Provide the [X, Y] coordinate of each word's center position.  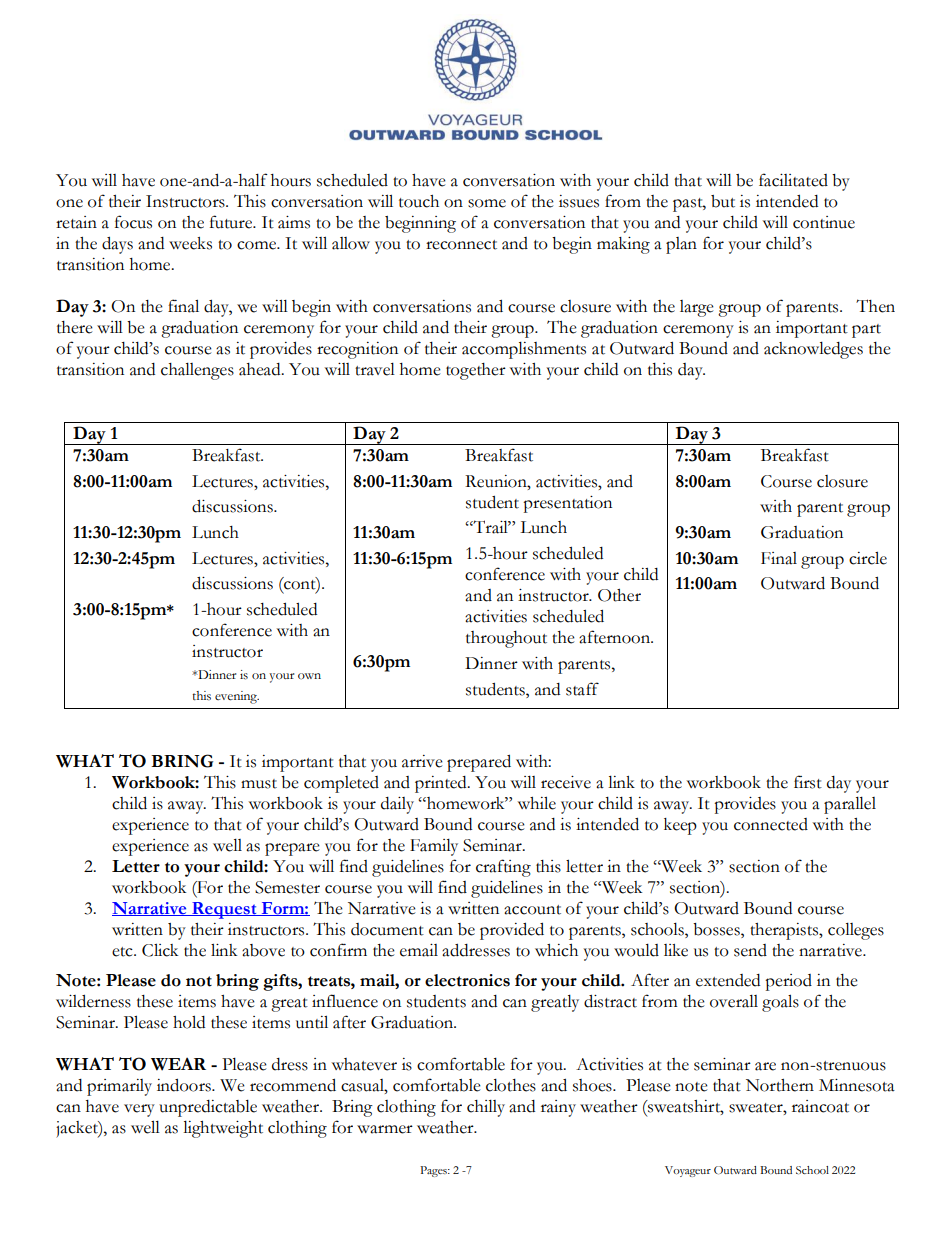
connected [771, 824]
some [487, 203]
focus [133, 222]
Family [434, 847]
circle [868, 558]
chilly [486, 1108]
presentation [567, 504]
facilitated [793, 180]
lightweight [223, 1129]
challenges [197, 371]
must [259, 784]
